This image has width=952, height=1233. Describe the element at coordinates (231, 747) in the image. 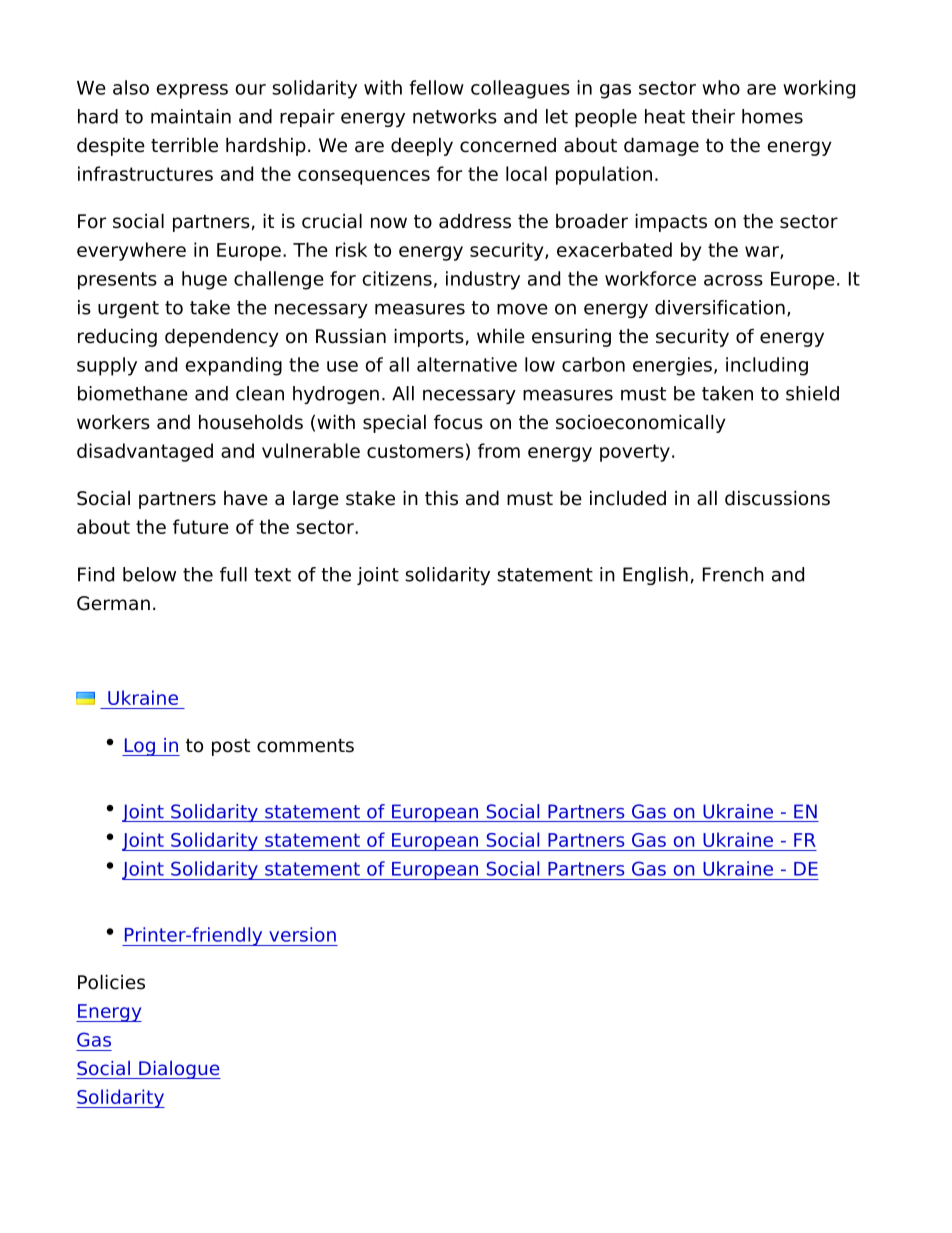

I see `post` at that location.
